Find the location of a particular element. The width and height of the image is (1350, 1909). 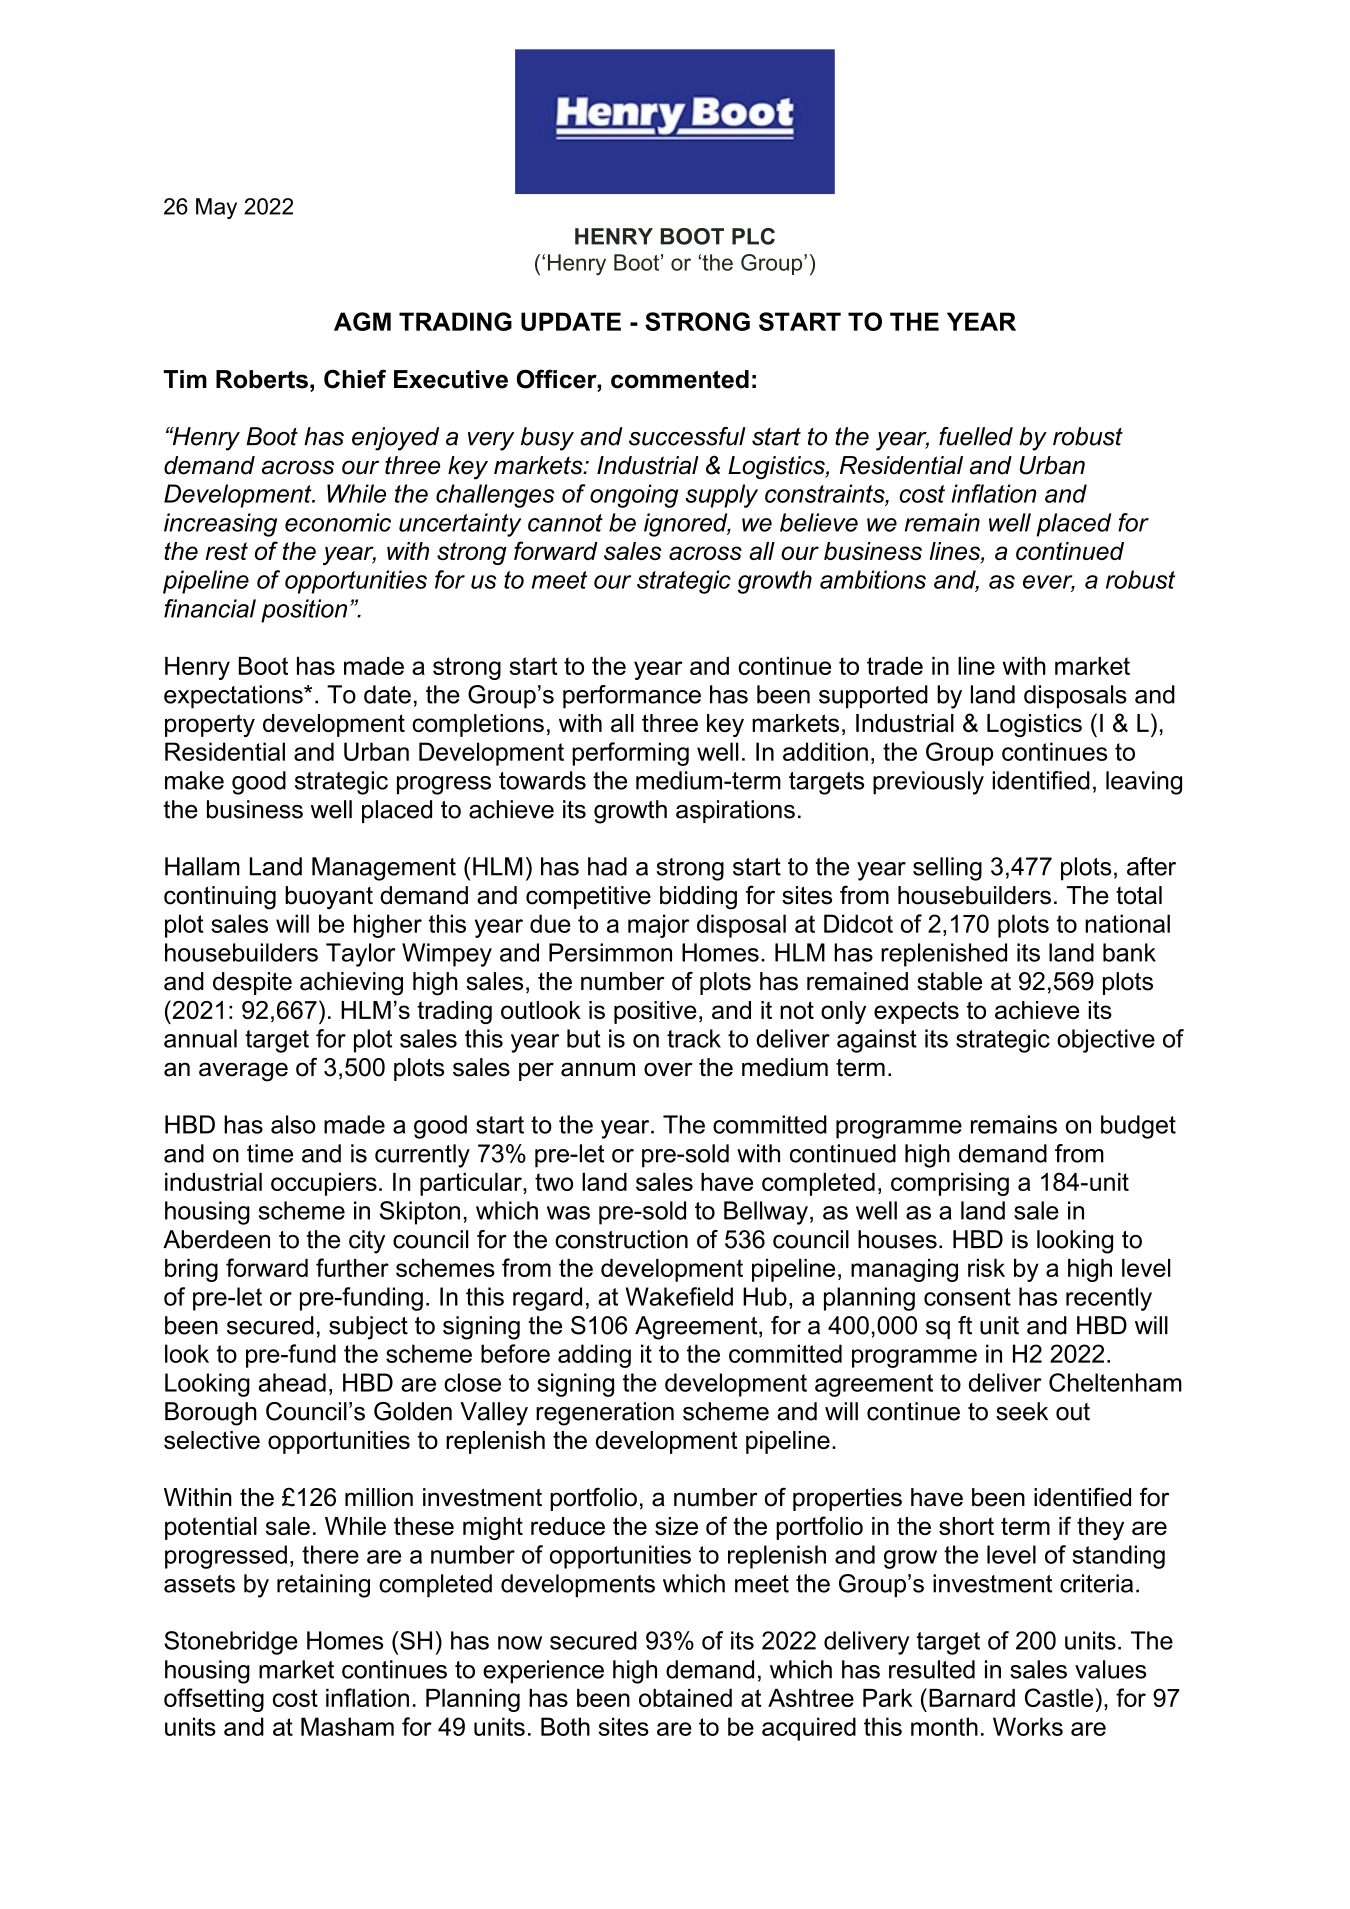

major is located at coordinates (658, 926).
